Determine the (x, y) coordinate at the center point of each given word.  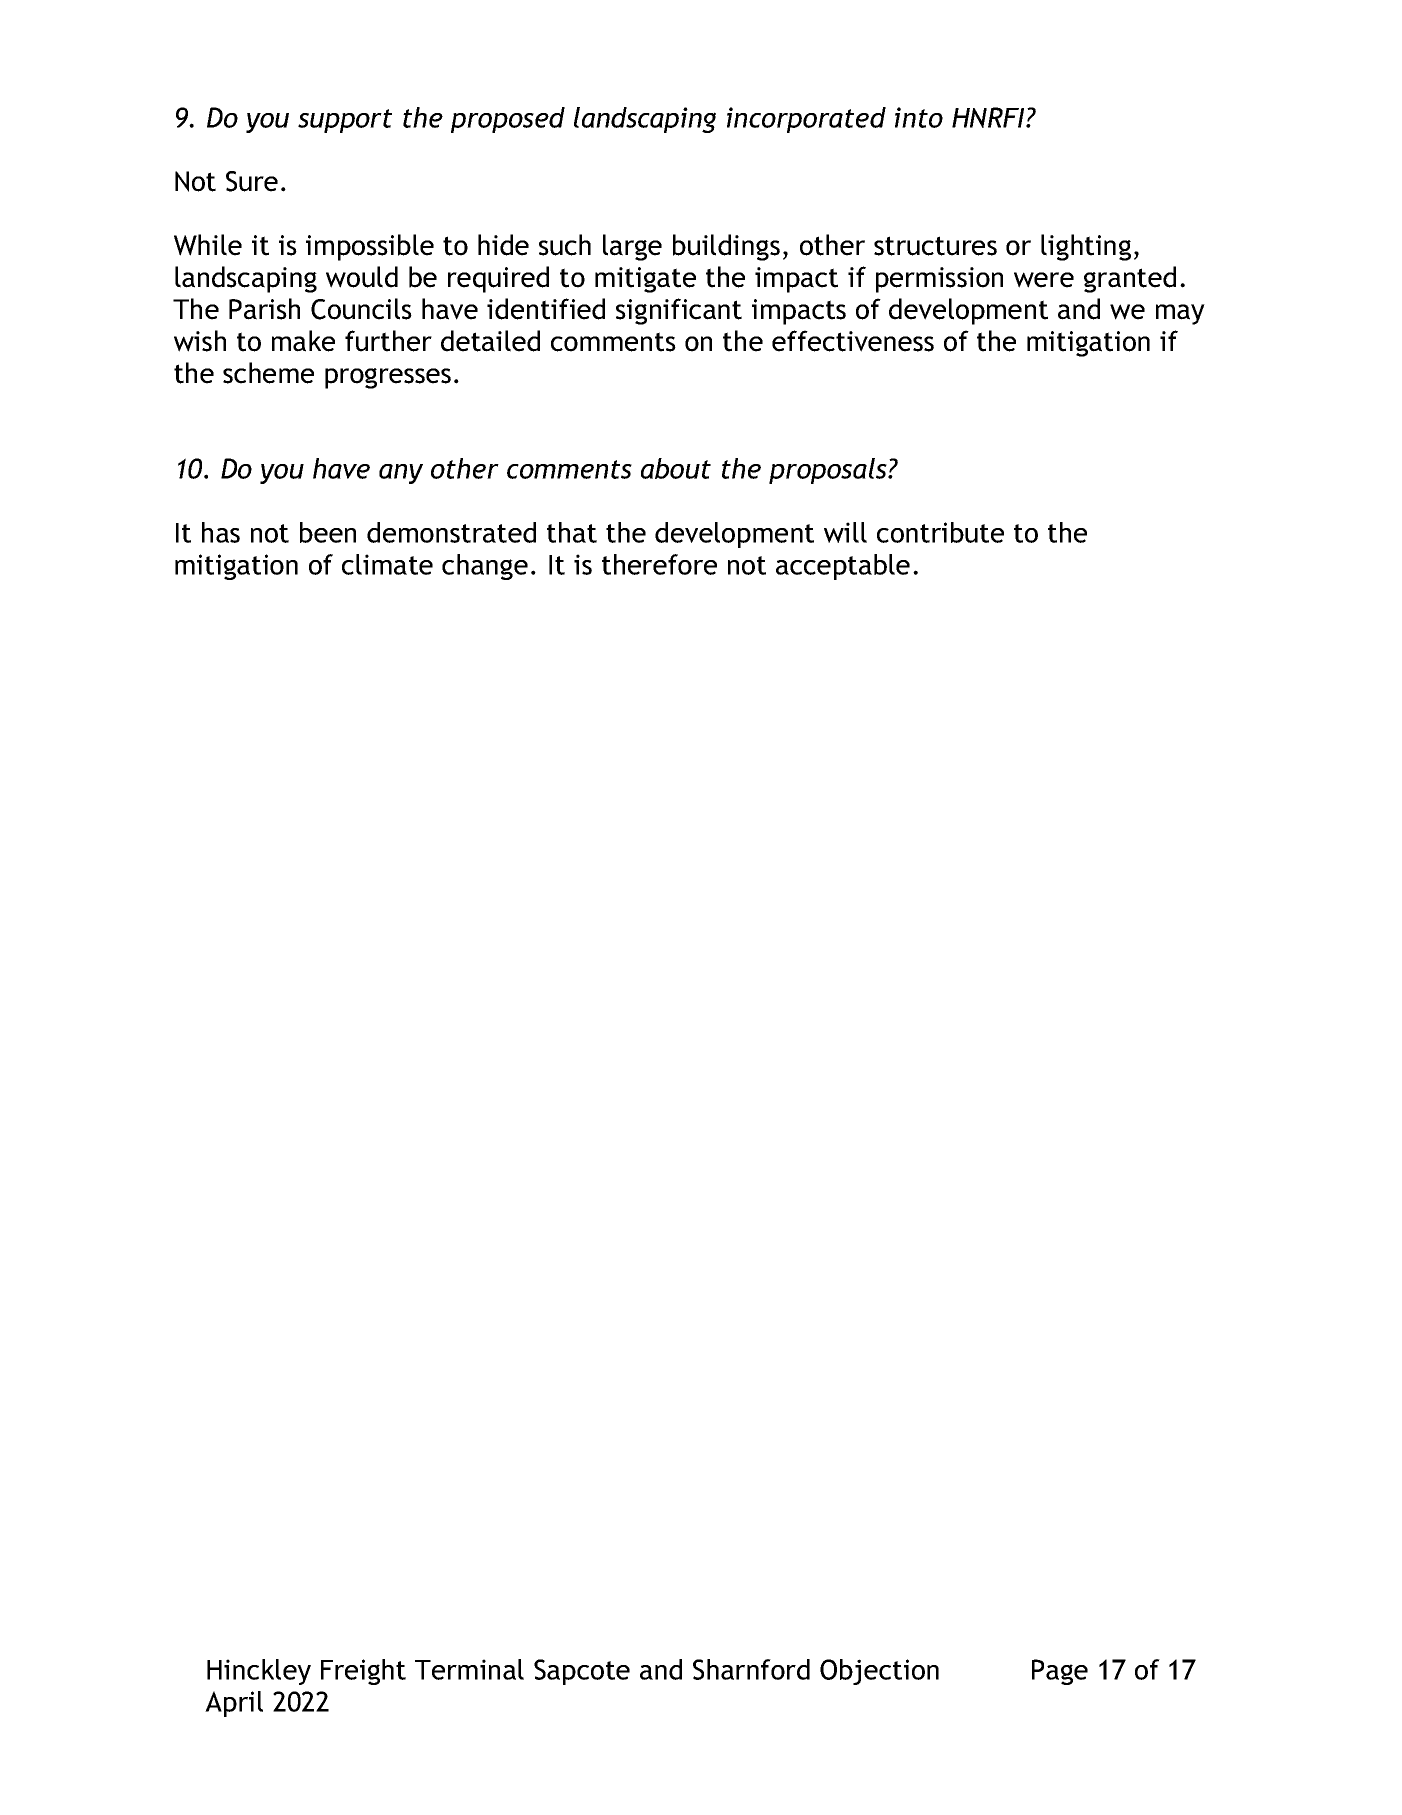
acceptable (843, 567)
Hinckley (259, 1672)
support (345, 121)
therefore (659, 564)
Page (1060, 1672)
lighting (1086, 247)
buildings (726, 247)
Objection (879, 1672)
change (485, 567)
